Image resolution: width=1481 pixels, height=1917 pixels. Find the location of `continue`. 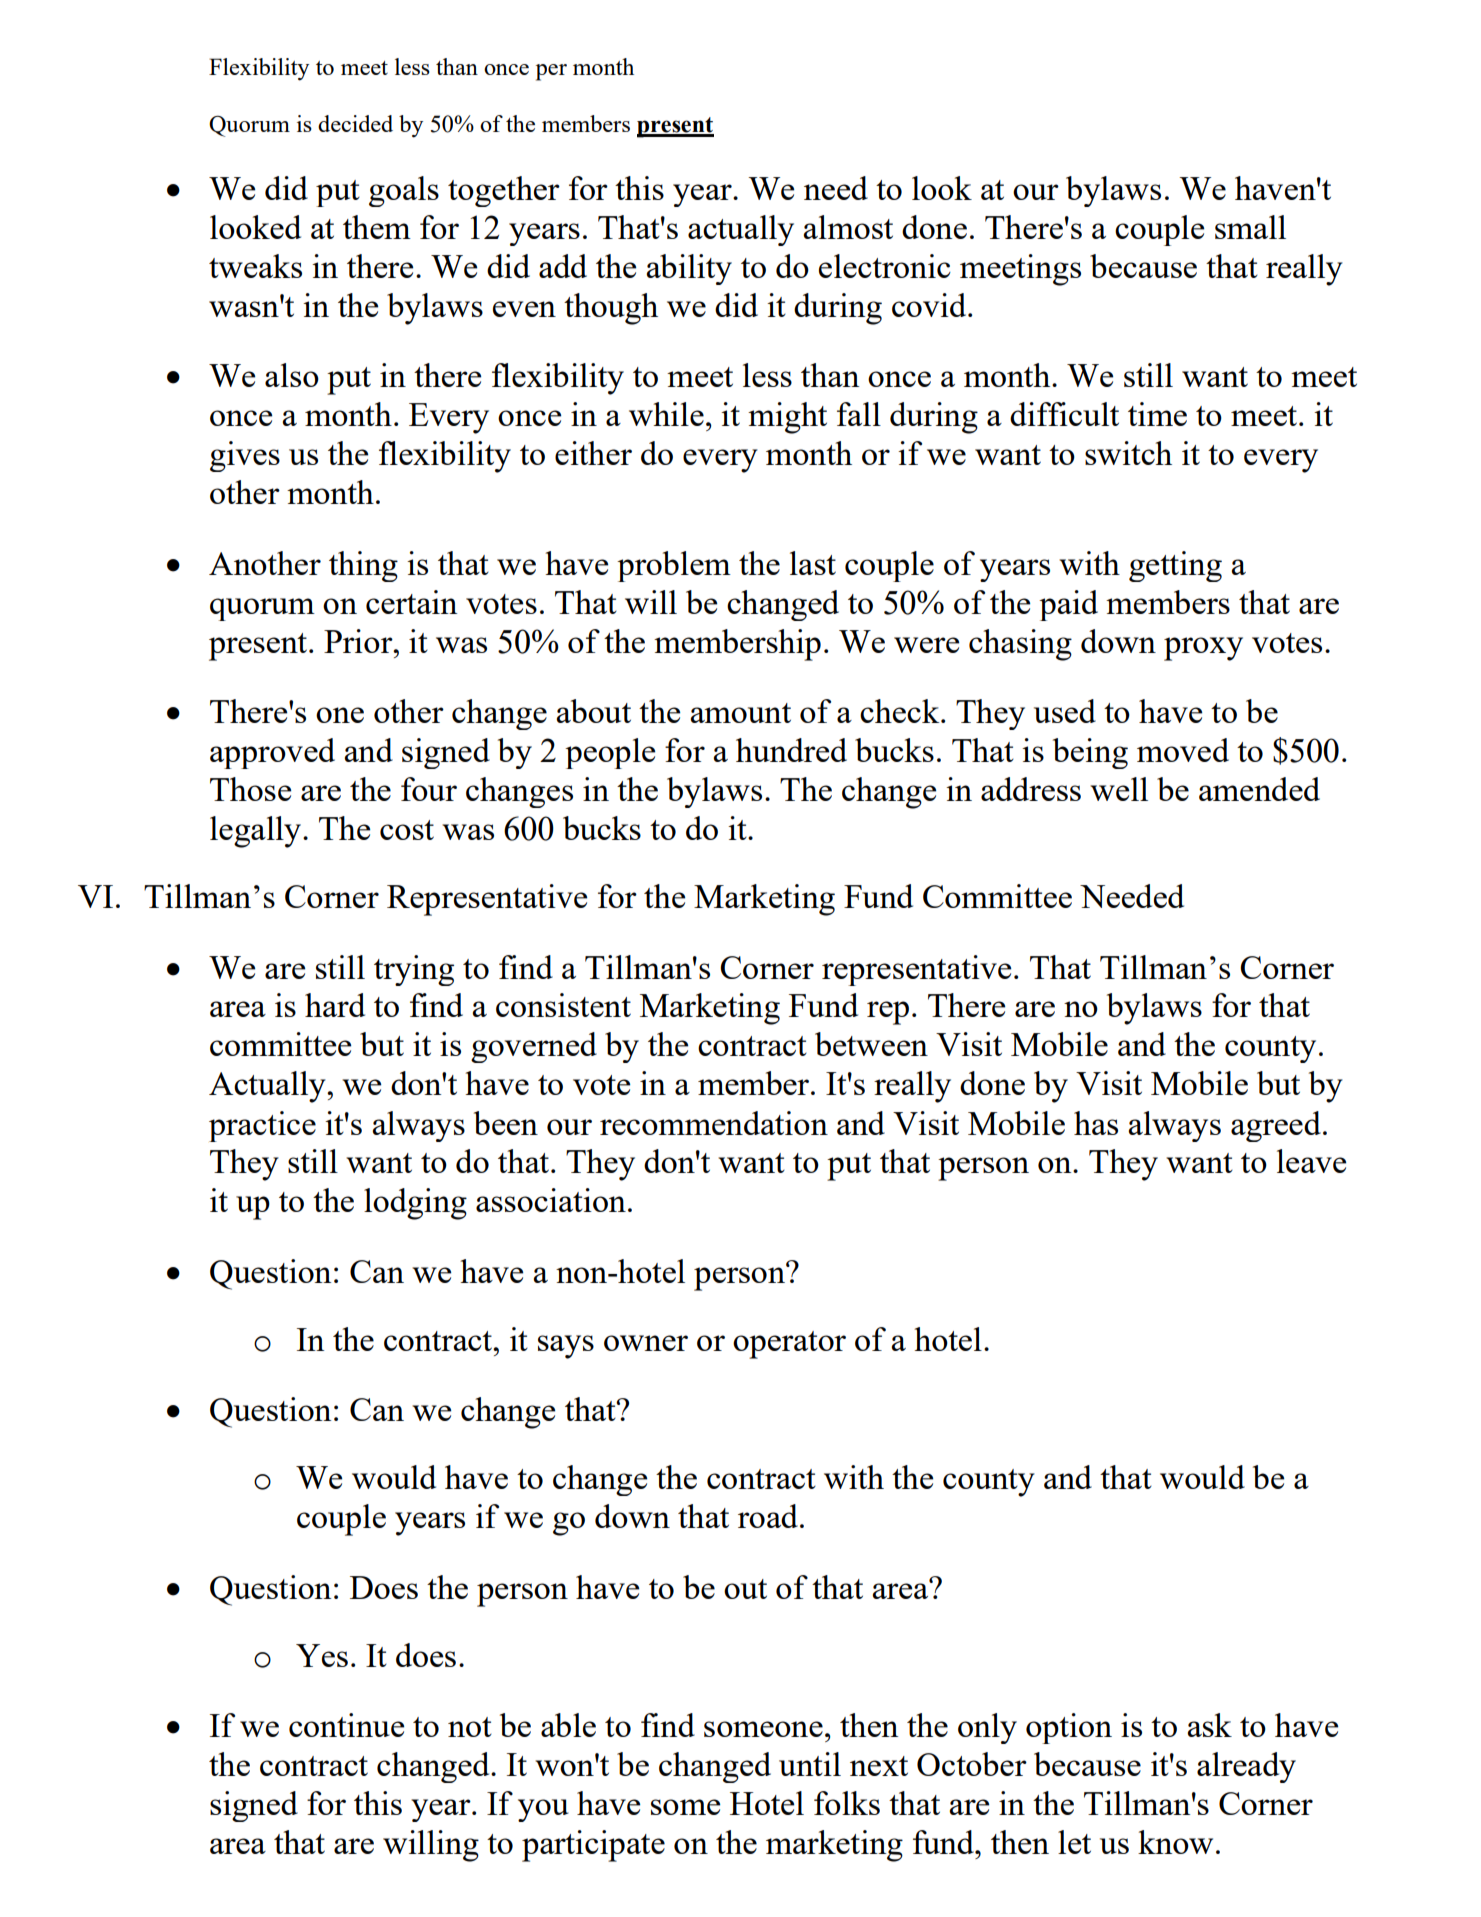

continue is located at coordinates (346, 1725).
